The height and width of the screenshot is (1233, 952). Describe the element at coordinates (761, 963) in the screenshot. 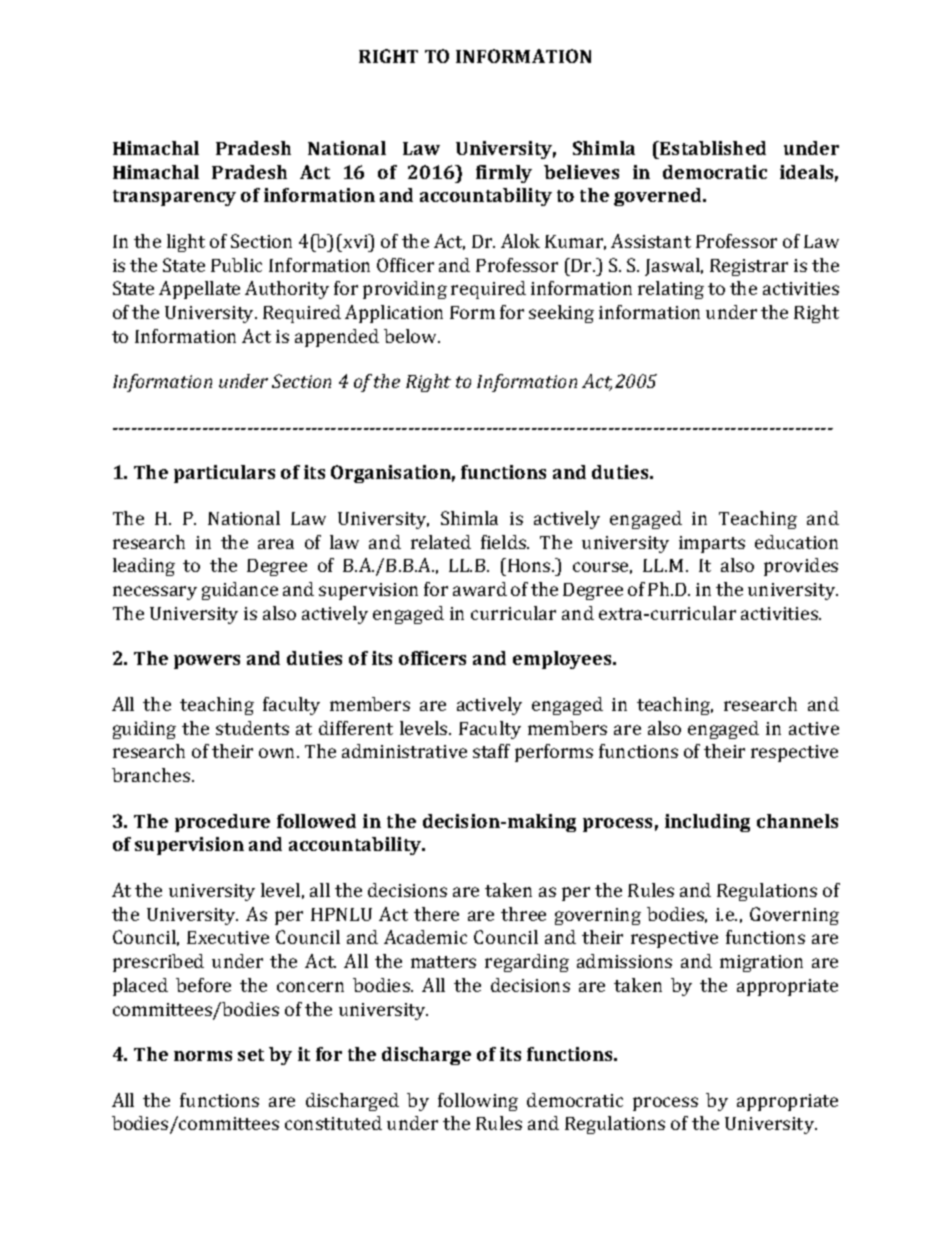

I see `migration` at that location.
